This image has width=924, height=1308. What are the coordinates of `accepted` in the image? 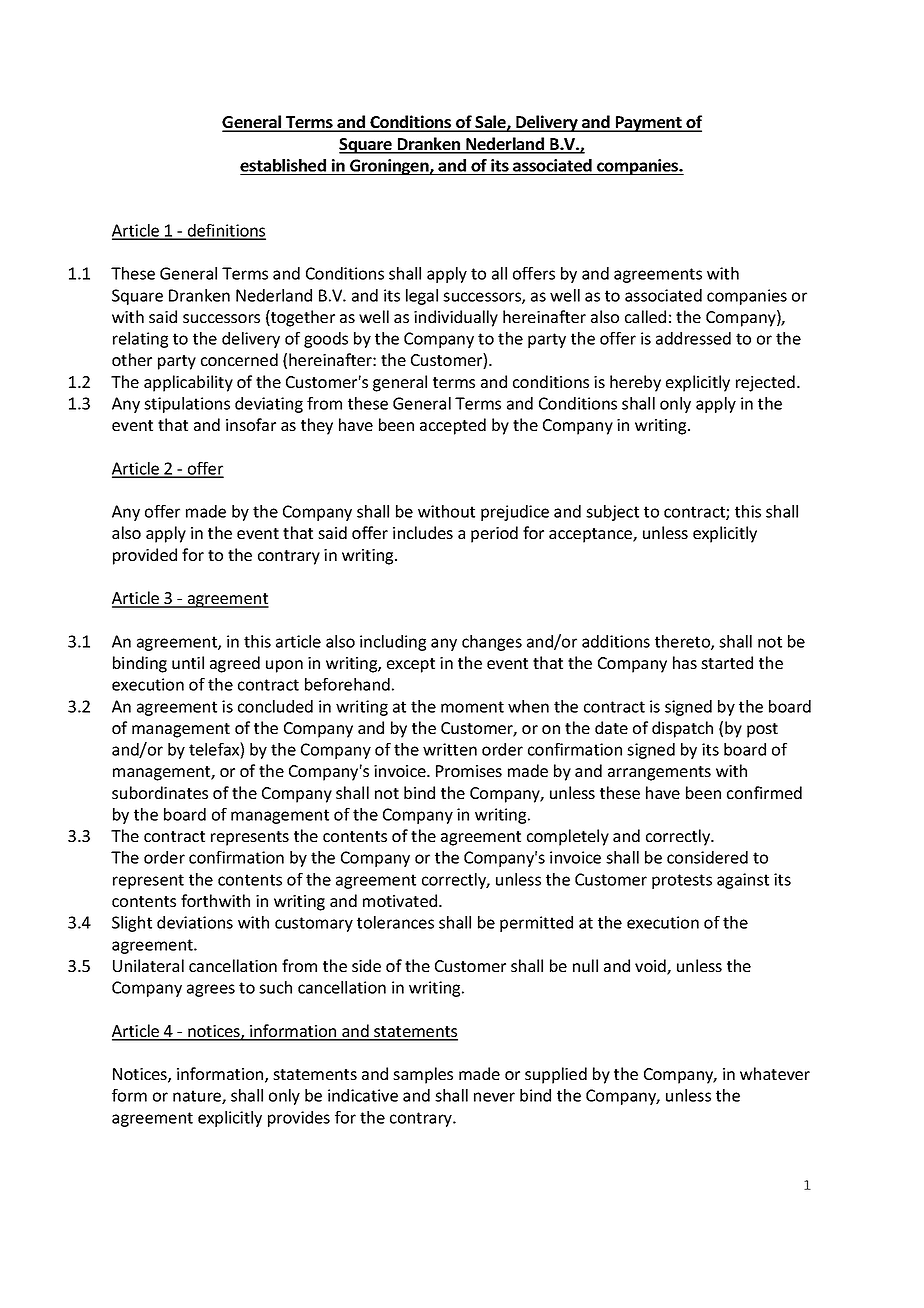 It's located at (453, 426).
